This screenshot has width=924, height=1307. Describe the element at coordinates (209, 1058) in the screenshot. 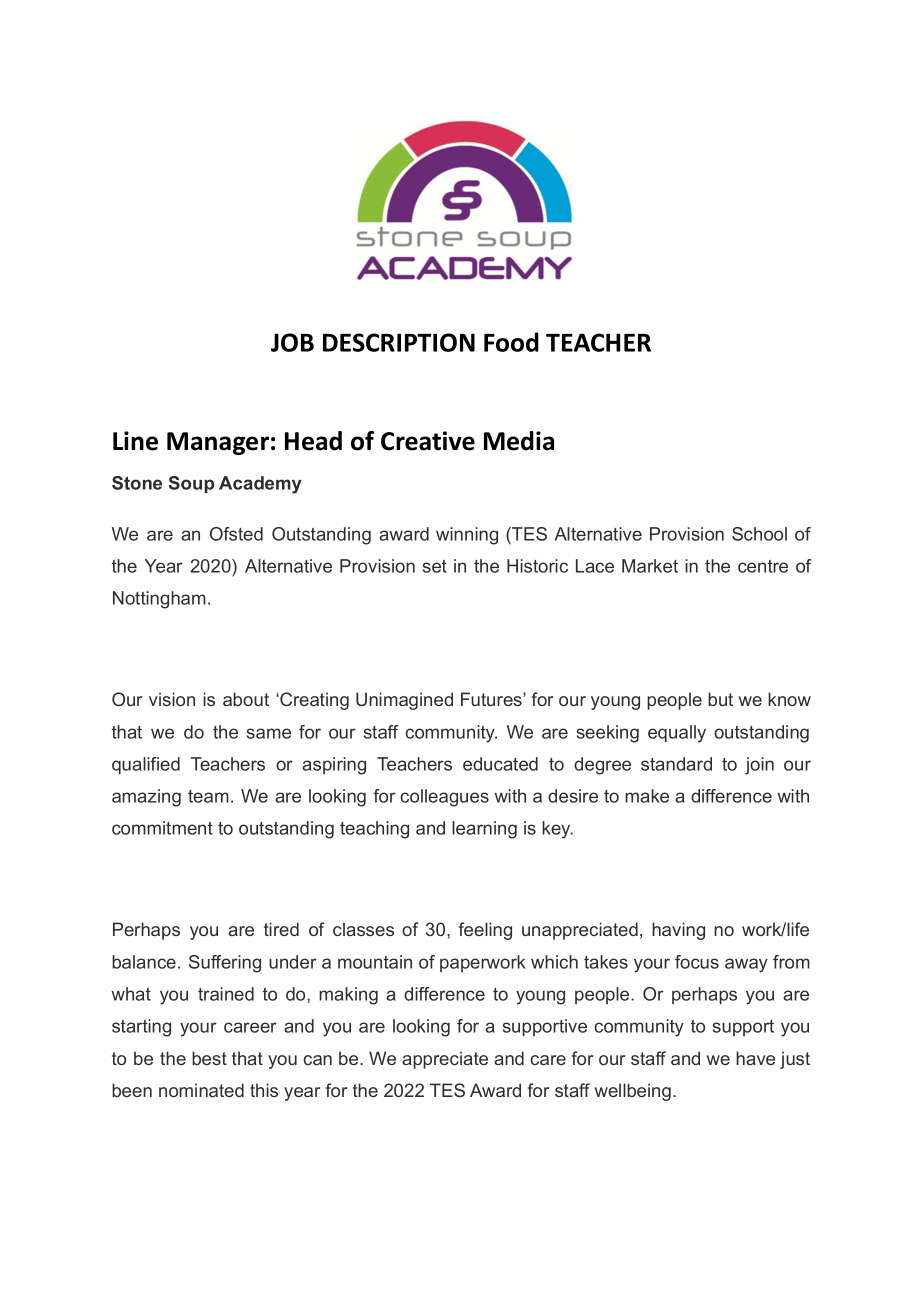

I see `best` at that location.
